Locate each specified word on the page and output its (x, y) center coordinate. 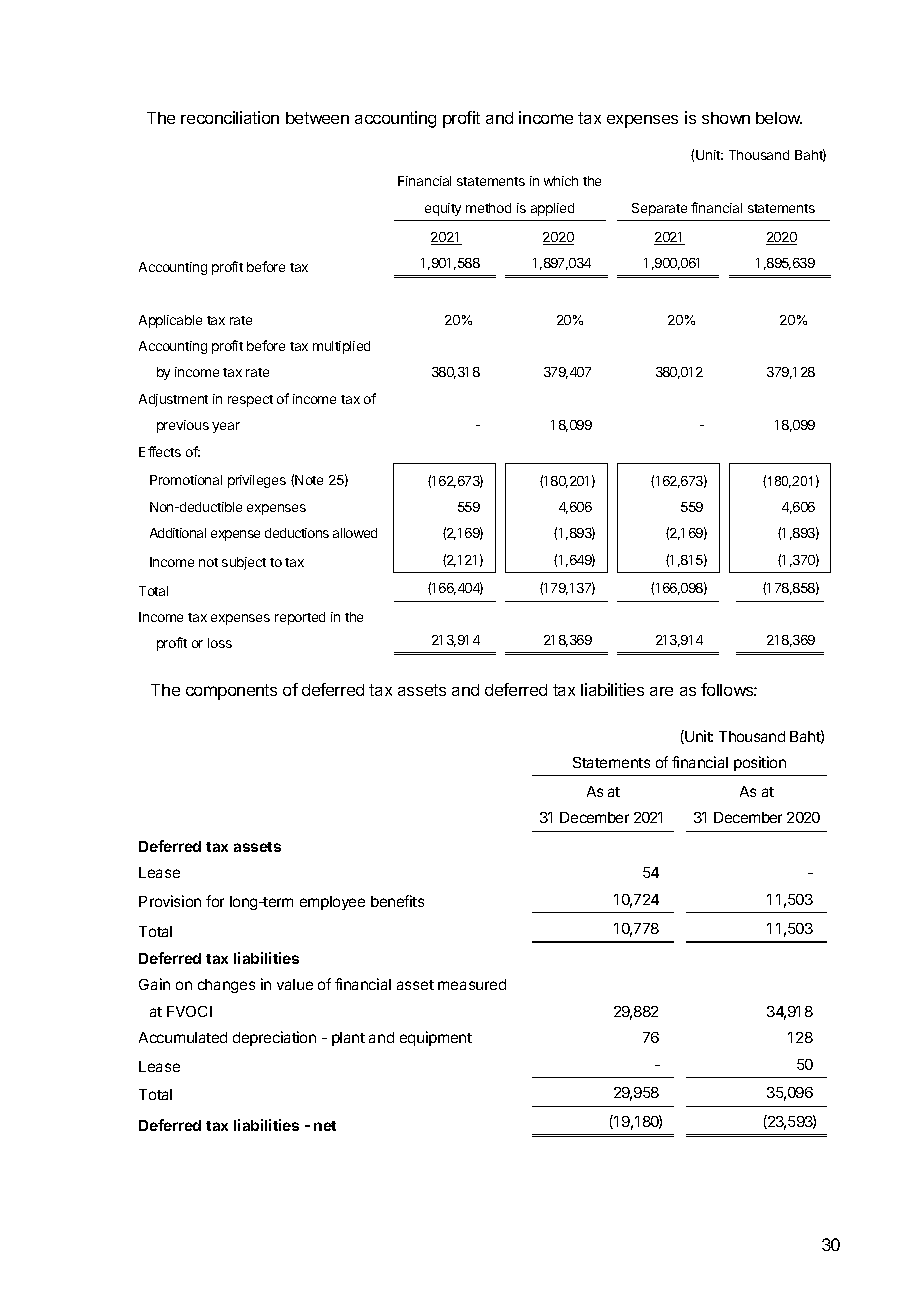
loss (220, 643)
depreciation (274, 1038)
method (488, 208)
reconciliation (230, 117)
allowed (355, 533)
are (661, 691)
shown (726, 118)
